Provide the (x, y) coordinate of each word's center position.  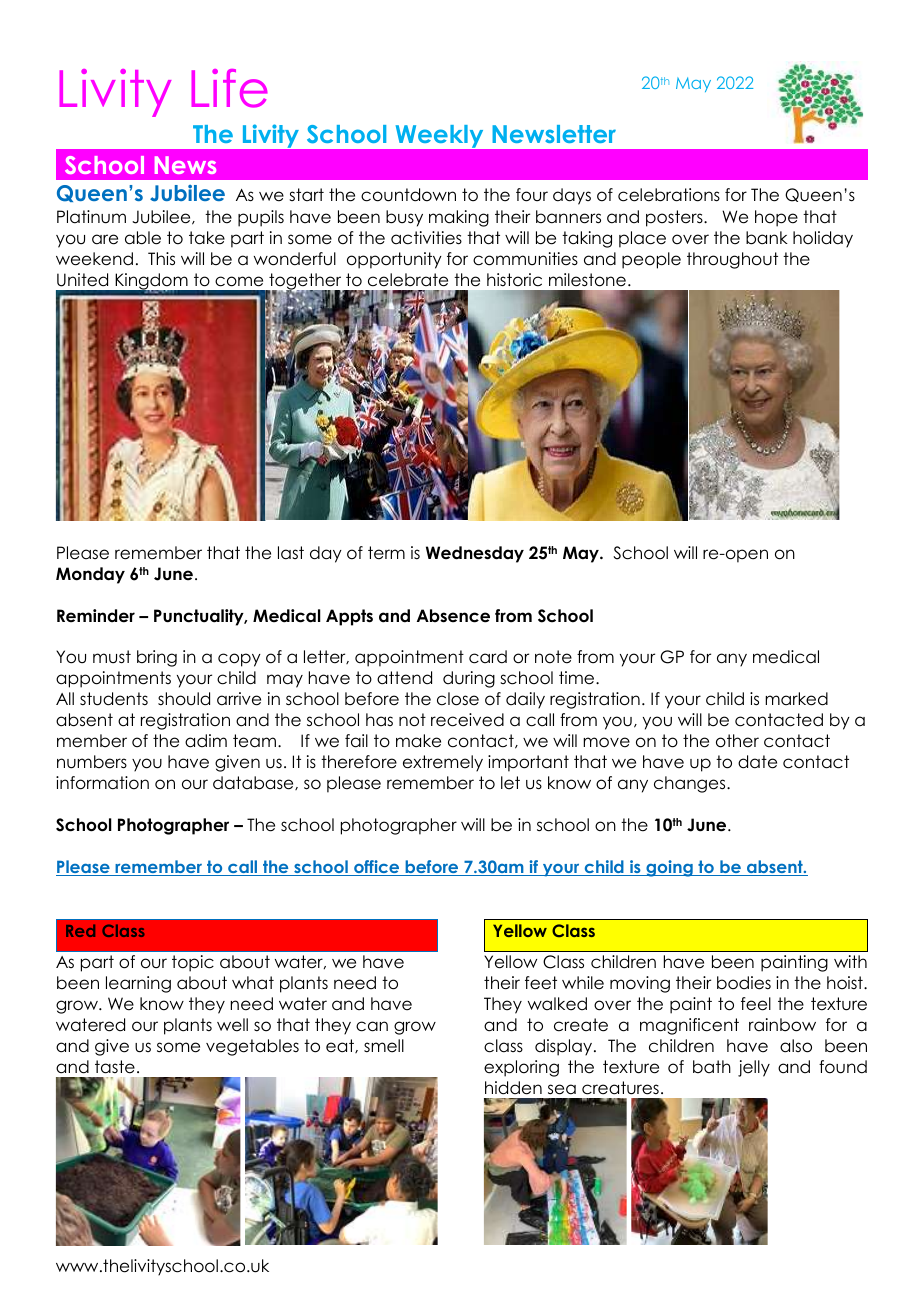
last (291, 553)
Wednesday (475, 554)
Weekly (439, 136)
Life (229, 88)
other (737, 741)
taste (115, 1067)
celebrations (669, 195)
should (184, 699)
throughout (732, 260)
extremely (443, 763)
